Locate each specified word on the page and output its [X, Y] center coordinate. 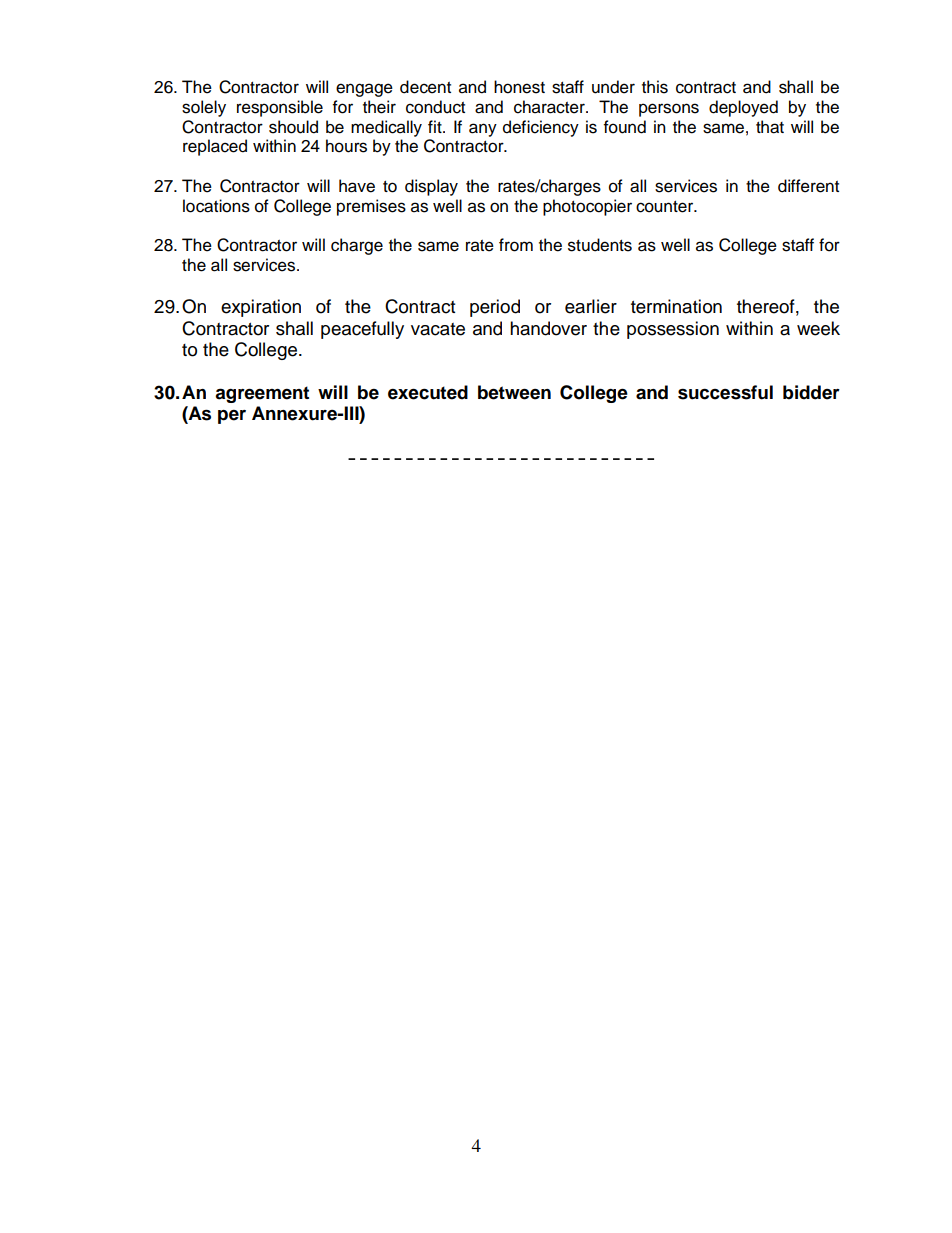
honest [519, 87]
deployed [743, 108]
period [495, 308]
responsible [280, 108]
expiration [261, 308]
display [431, 187]
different [808, 186]
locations [216, 206]
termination [676, 306]
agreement [262, 394]
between [514, 392]
